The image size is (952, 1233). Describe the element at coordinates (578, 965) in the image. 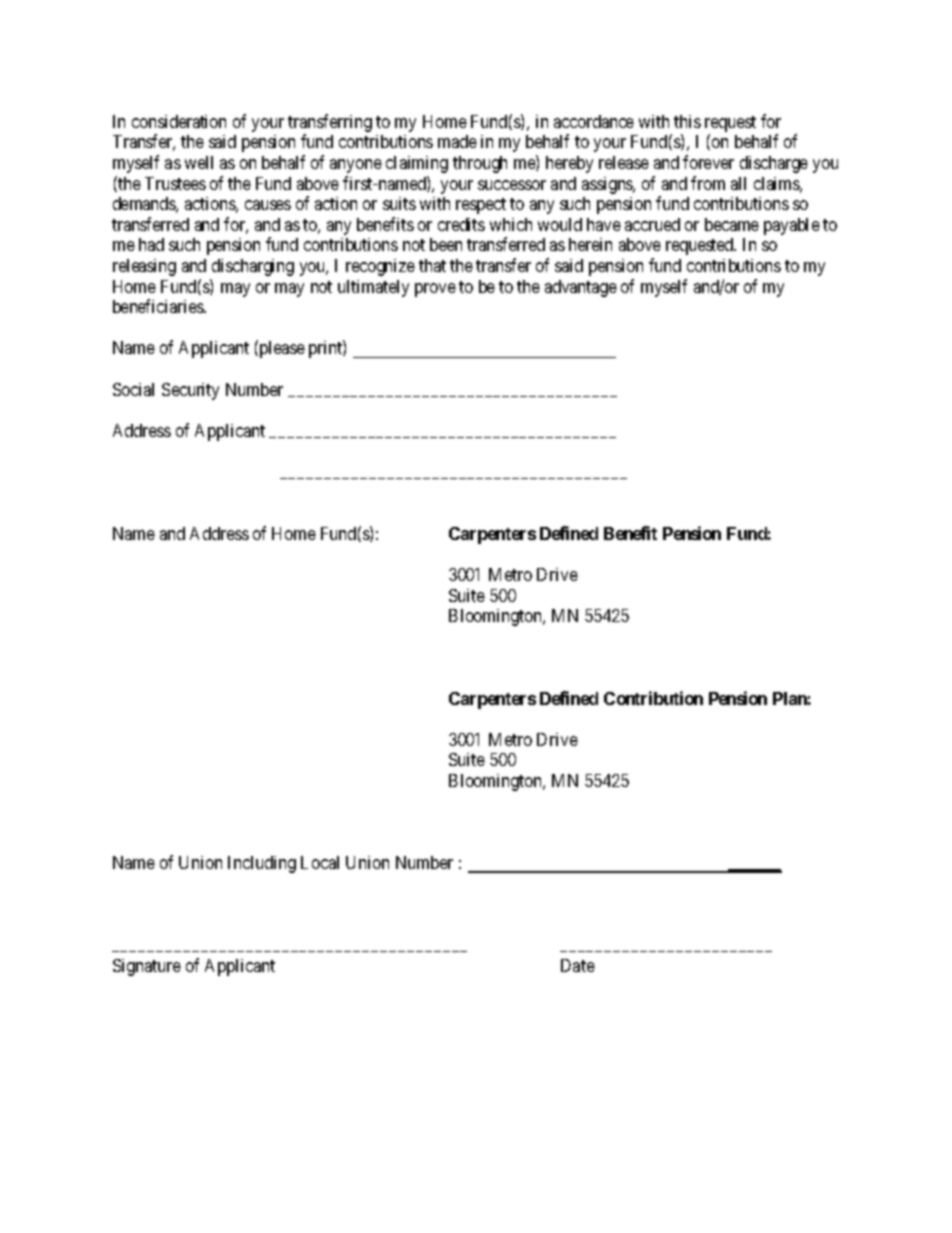

I see `Date` at that location.
